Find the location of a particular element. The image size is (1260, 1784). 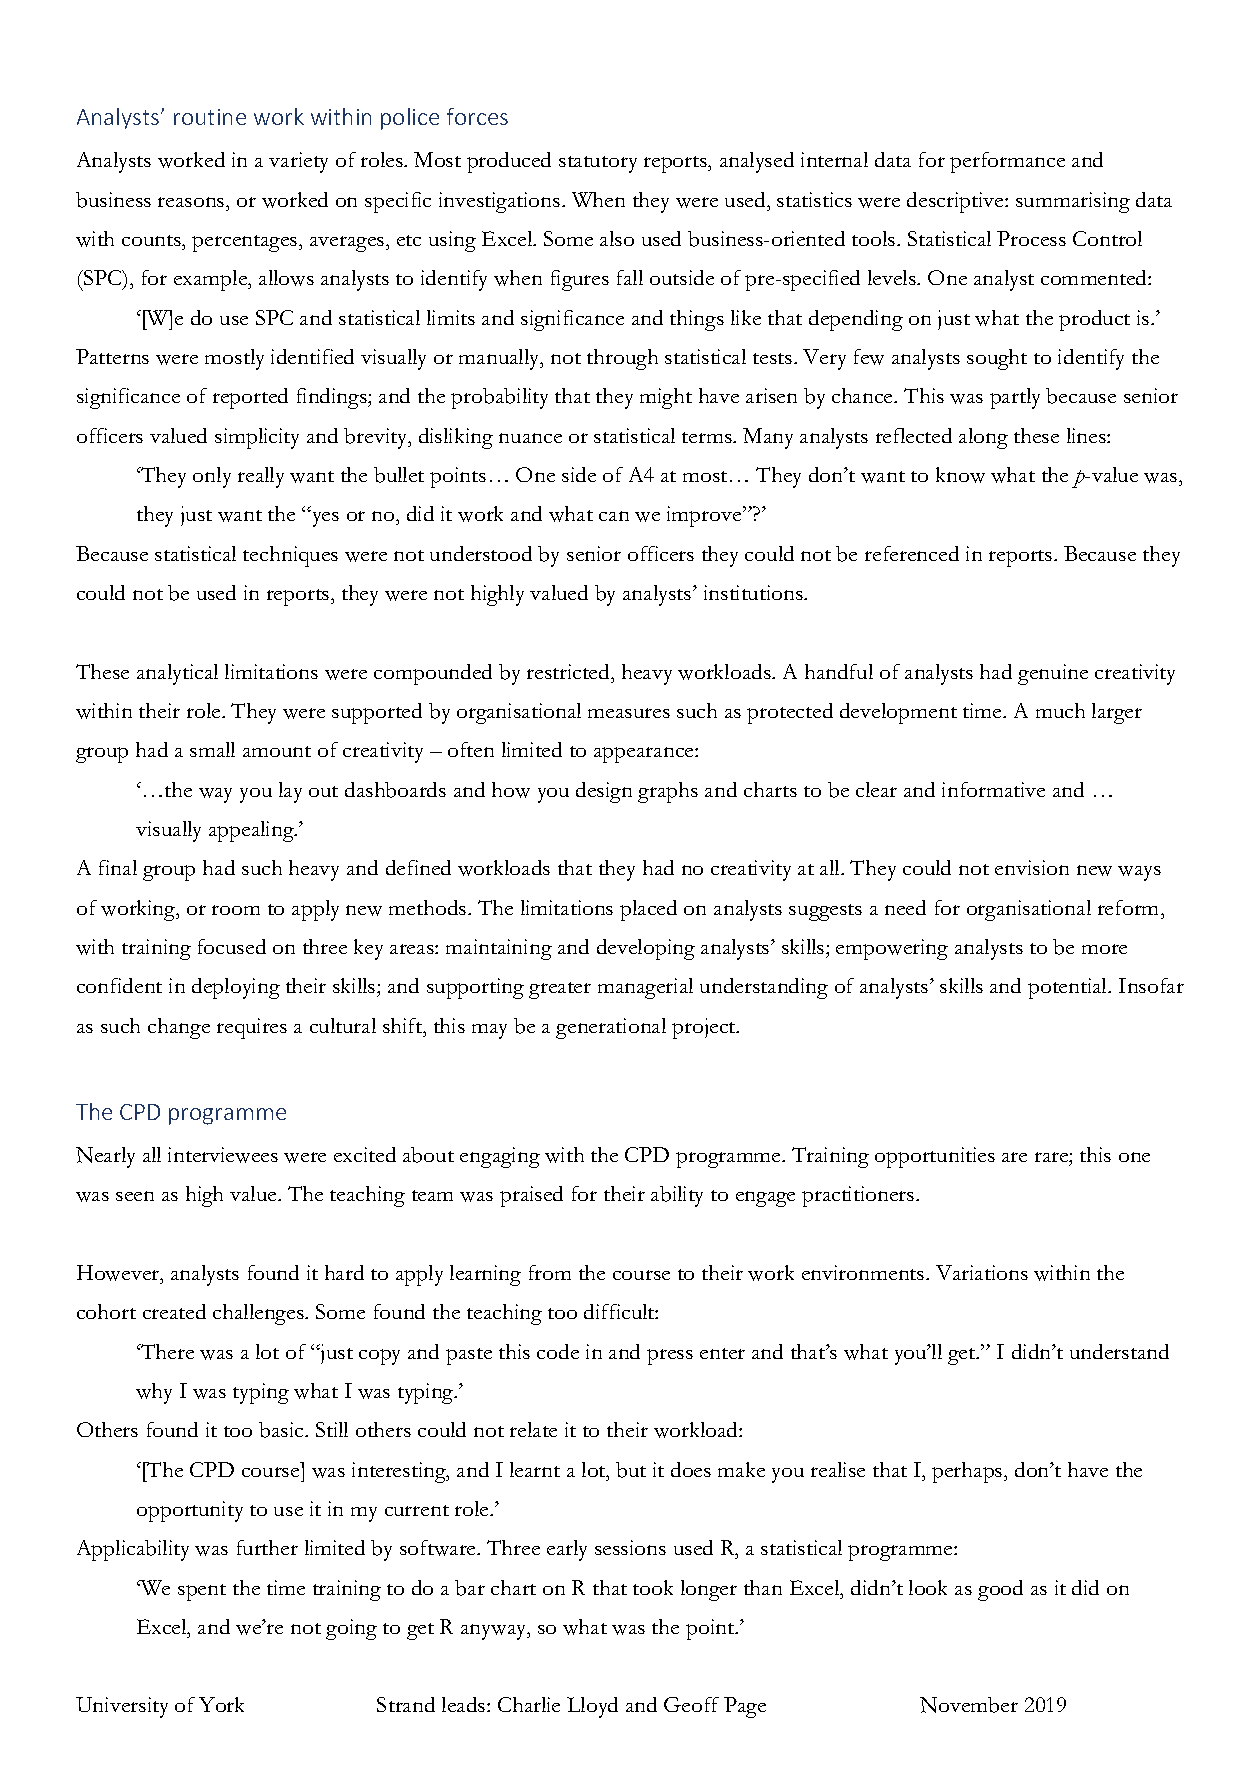

November is located at coordinates (969, 1705).
